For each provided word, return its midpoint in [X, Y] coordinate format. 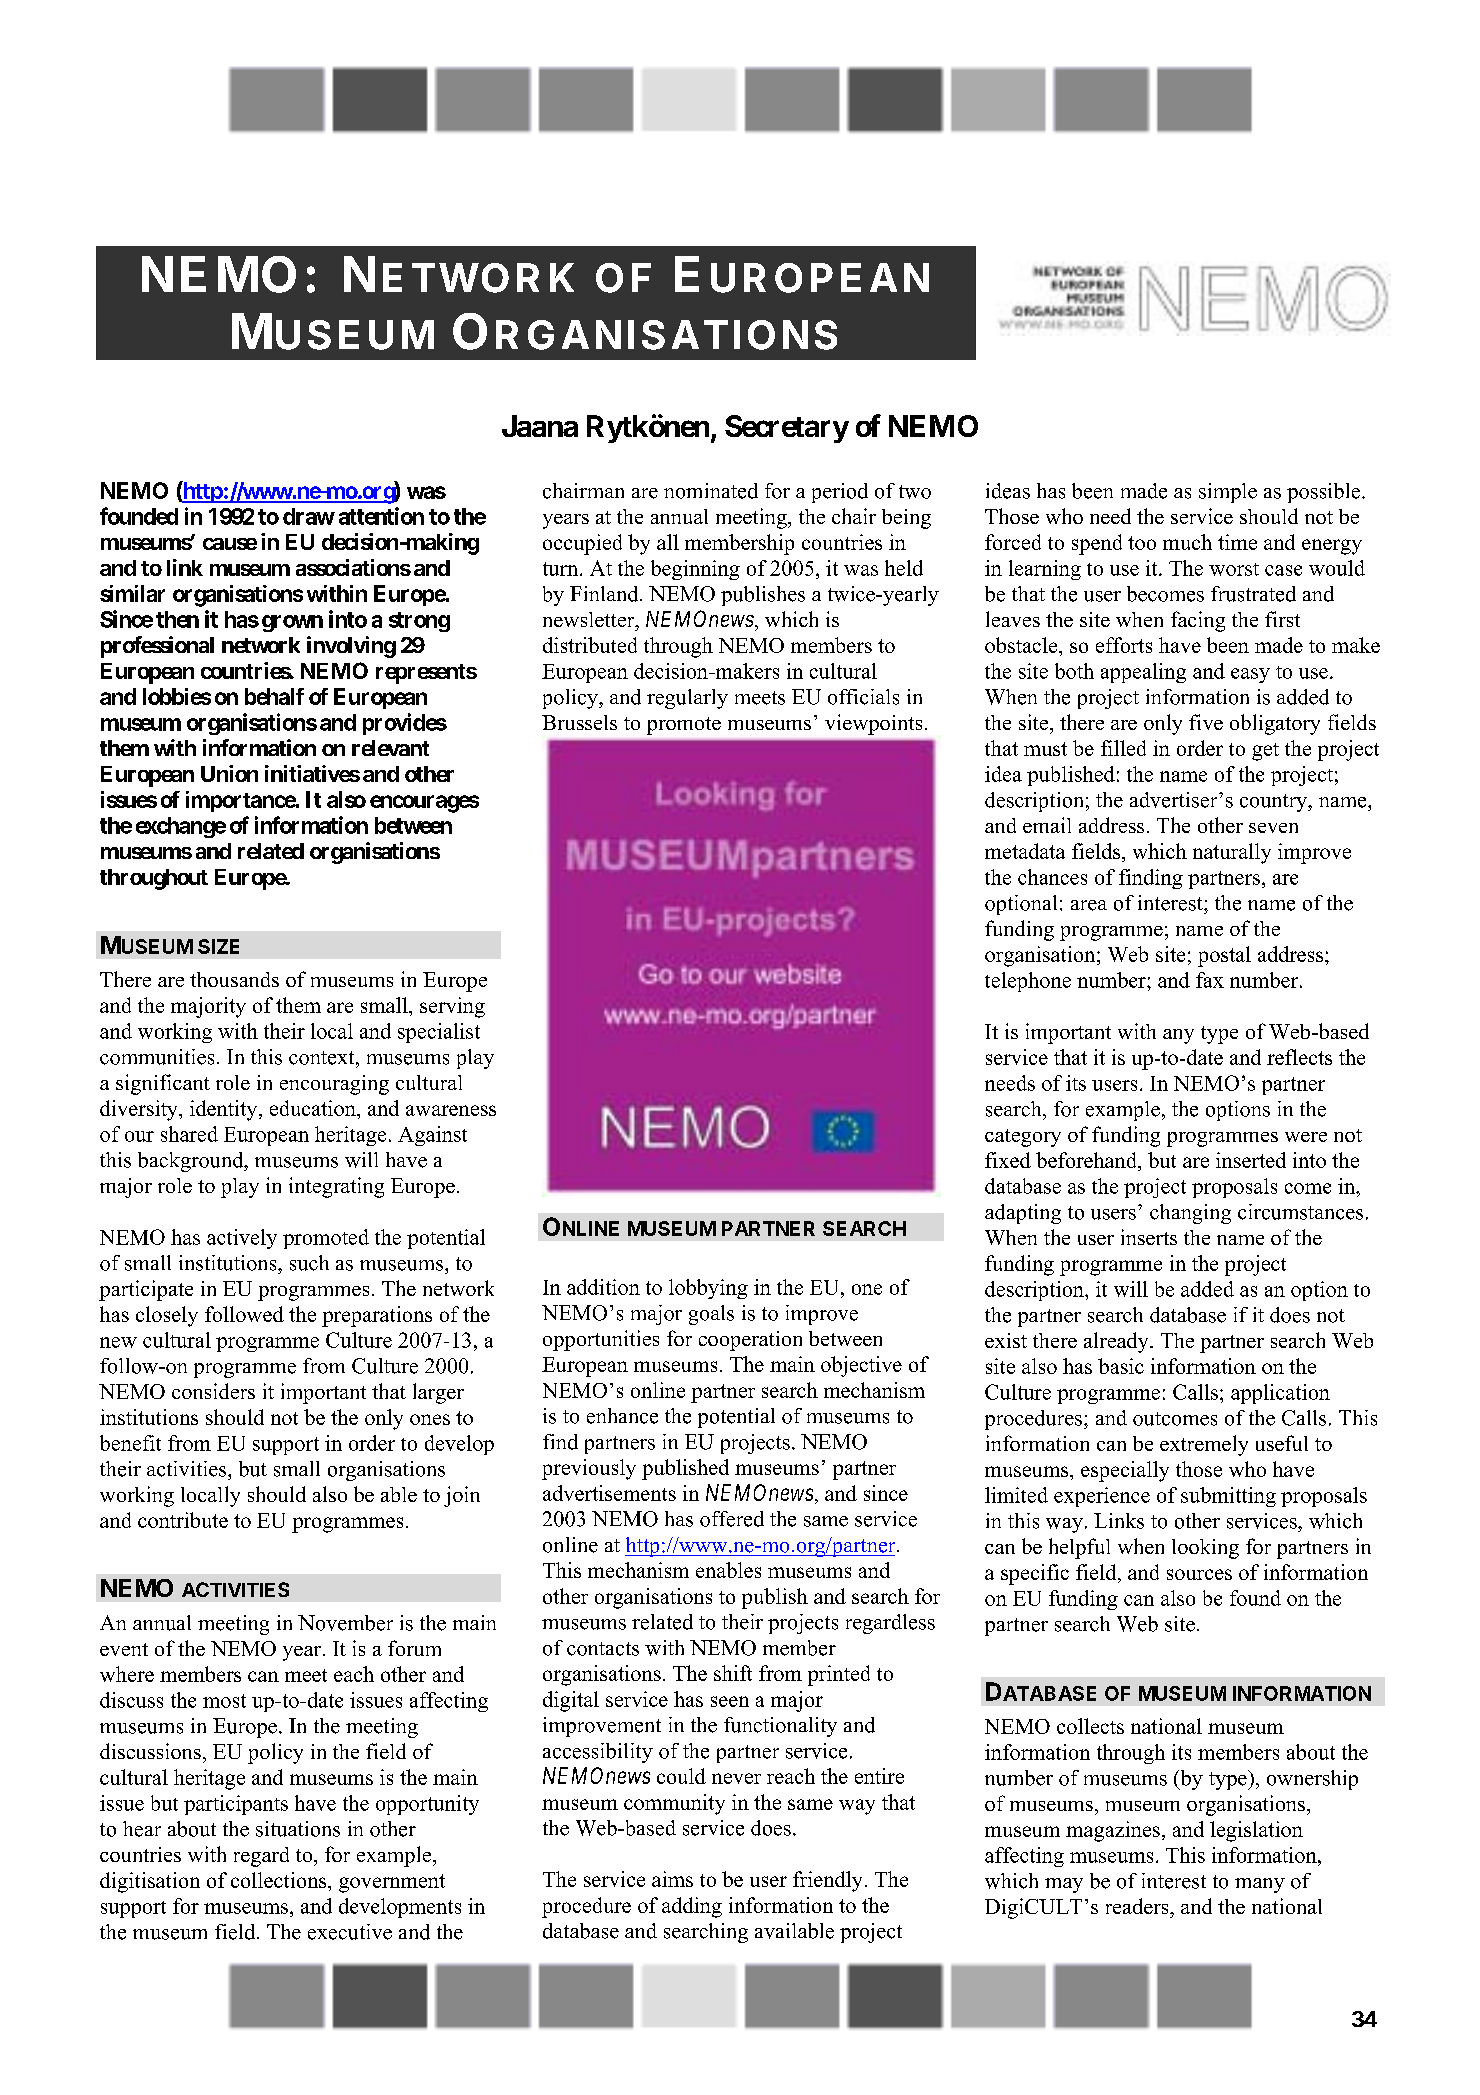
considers [213, 1391]
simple [1228, 493]
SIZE [218, 946]
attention [381, 516]
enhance [622, 1416]
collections [280, 1880]
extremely [1204, 1445]
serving [452, 1007]
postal [1224, 956]
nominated [711, 491]
